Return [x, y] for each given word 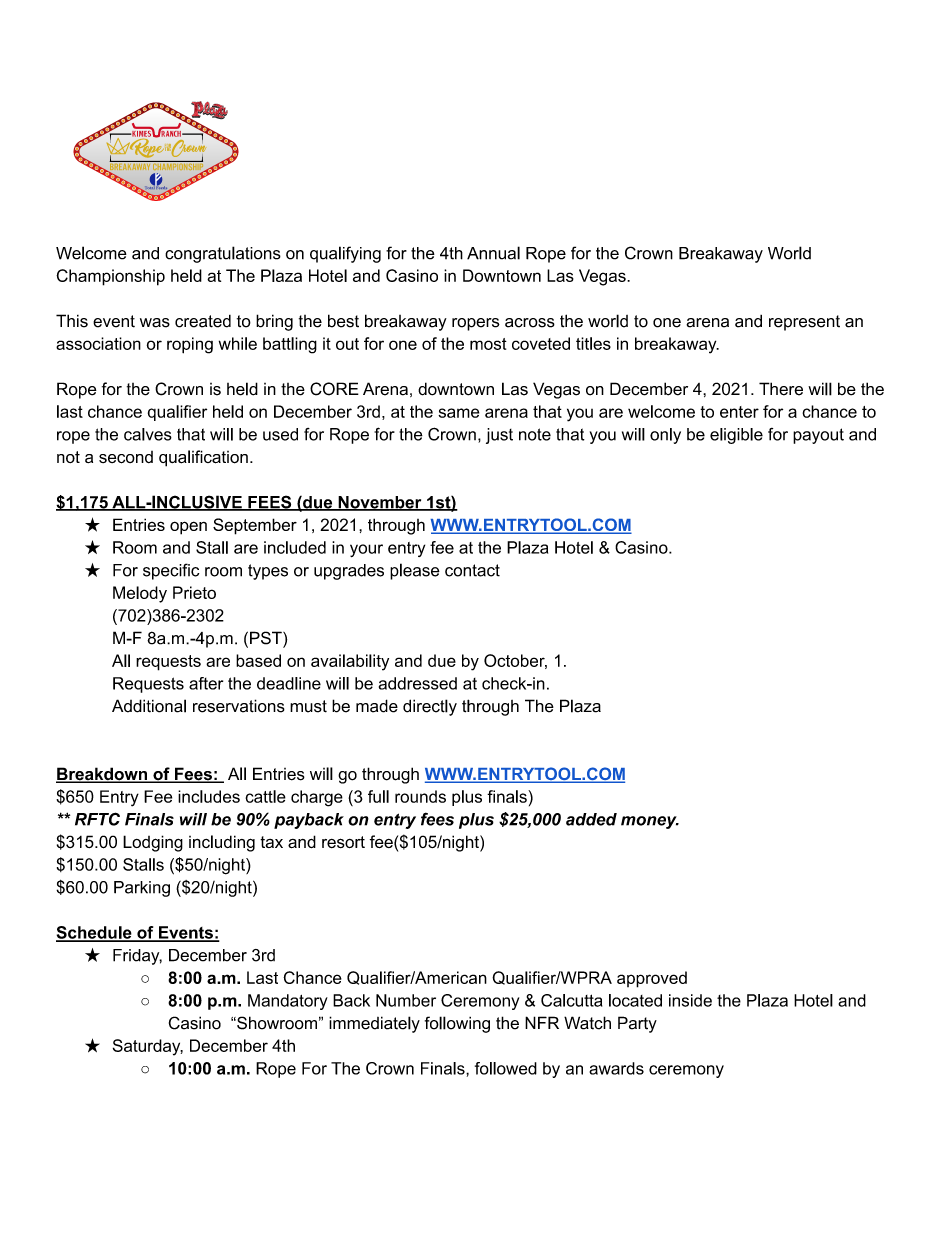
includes [209, 796]
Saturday [148, 1047]
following [457, 1024]
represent [804, 323]
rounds [420, 796]
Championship [110, 277]
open [188, 528]
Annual [493, 253]
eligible [736, 436]
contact [472, 570]
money [650, 822]
